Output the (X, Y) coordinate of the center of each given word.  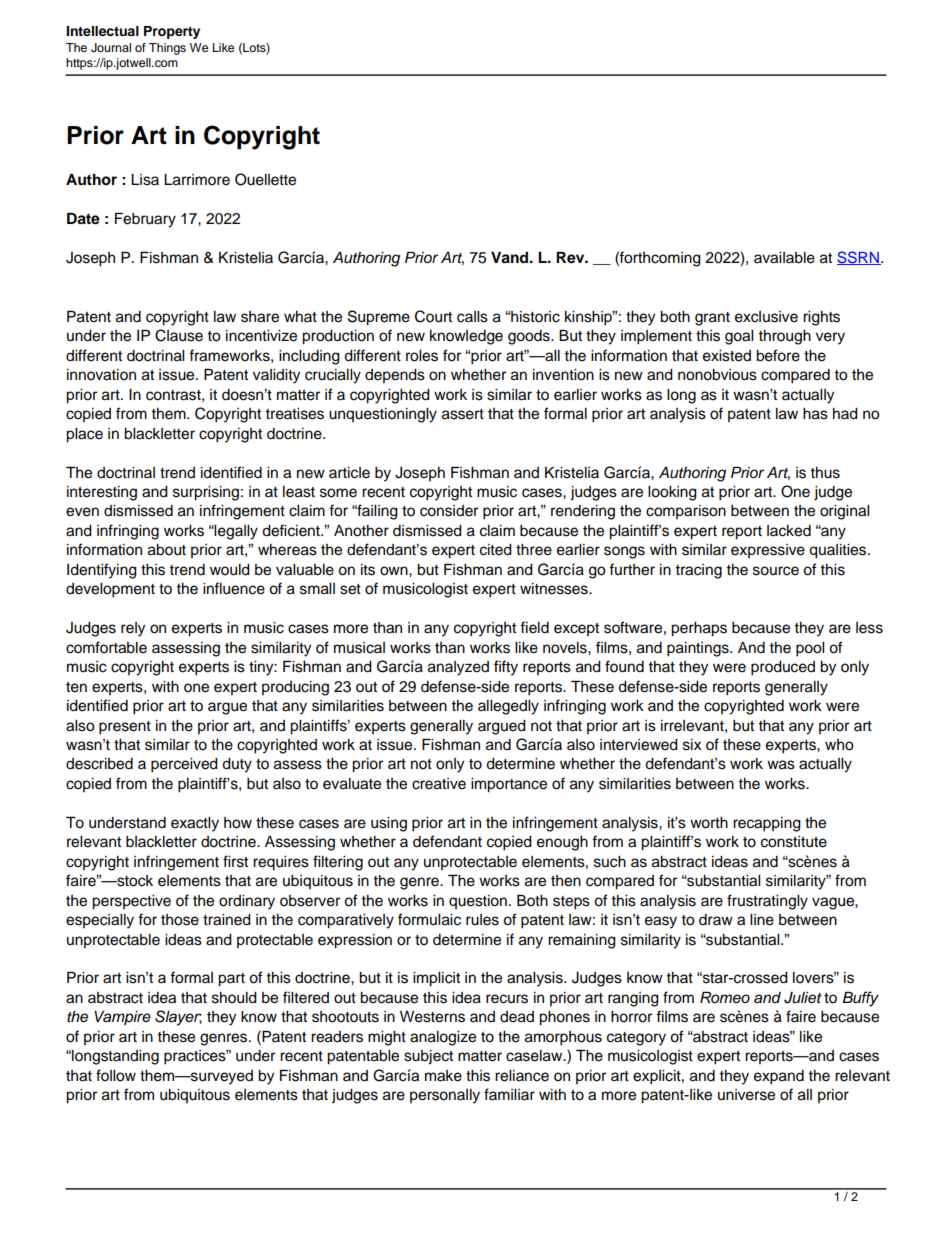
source (776, 571)
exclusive (766, 317)
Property (172, 32)
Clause (179, 335)
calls (472, 317)
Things (167, 49)
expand (779, 1077)
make (443, 1076)
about (167, 550)
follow (116, 1075)
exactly (195, 824)
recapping (767, 824)
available (784, 258)
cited (496, 550)
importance (509, 785)
